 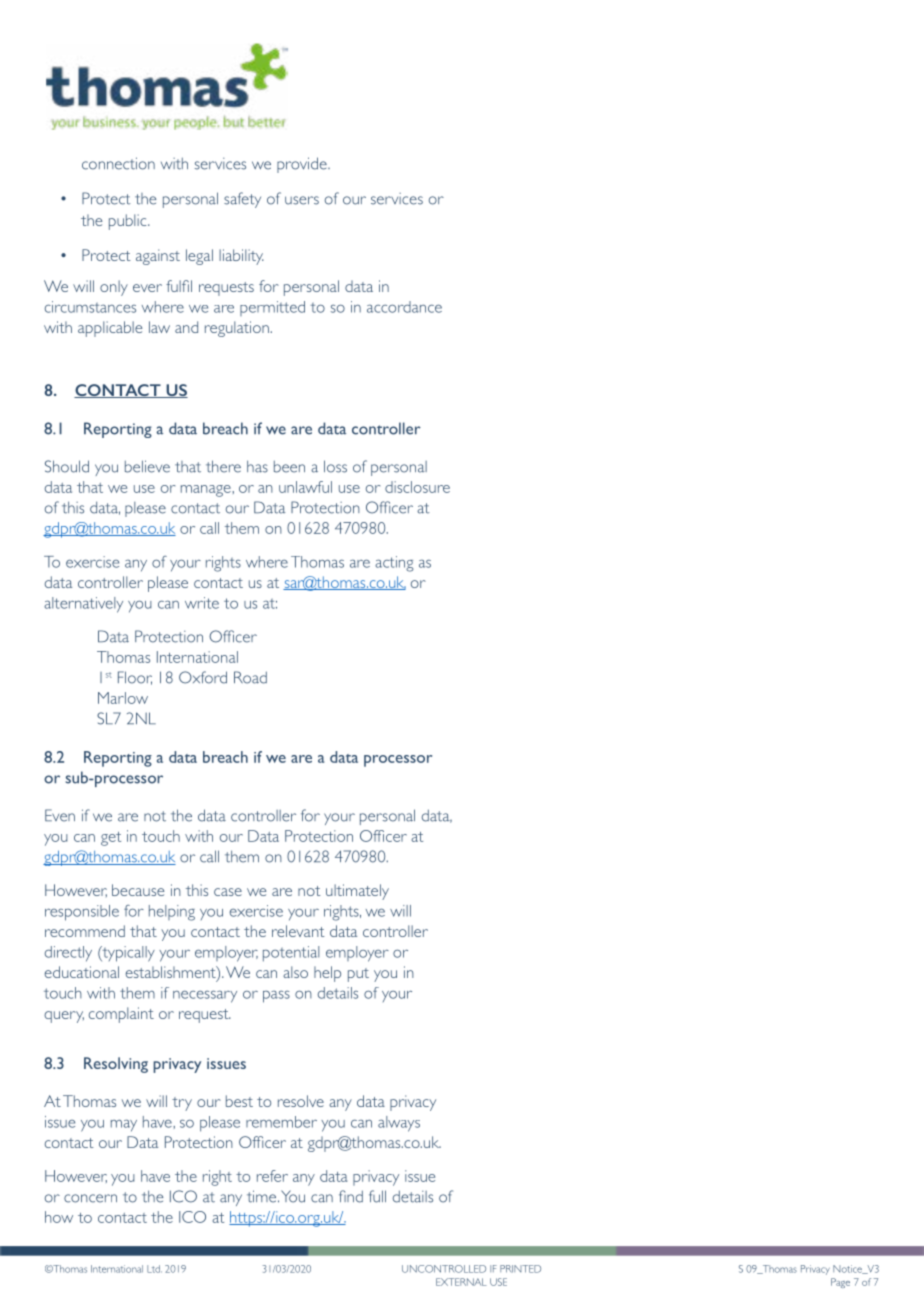 What do you see at coordinates (302, 200) in the screenshot?
I see `users` at bounding box center [302, 200].
